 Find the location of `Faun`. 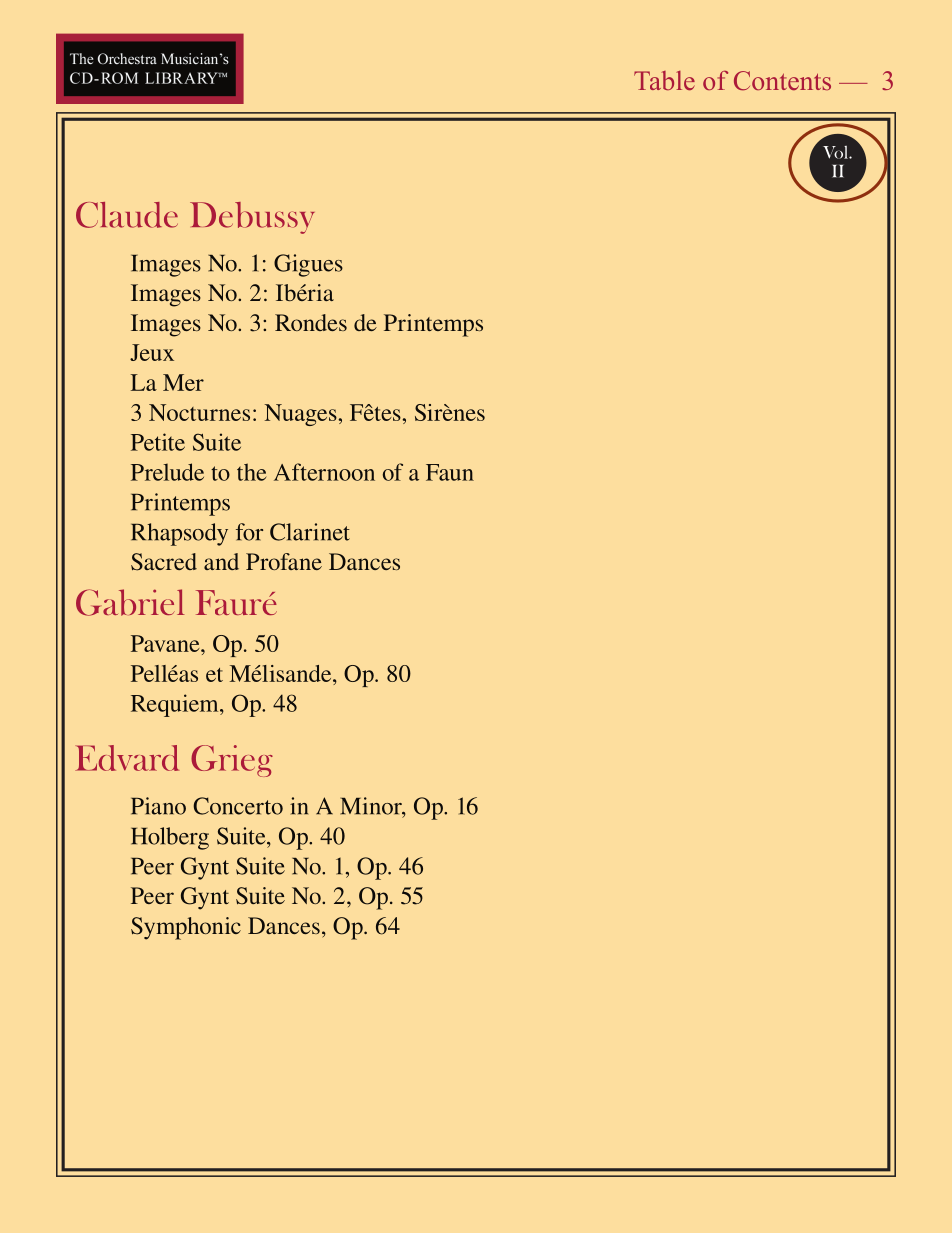

Faun is located at coordinates (450, 472).
